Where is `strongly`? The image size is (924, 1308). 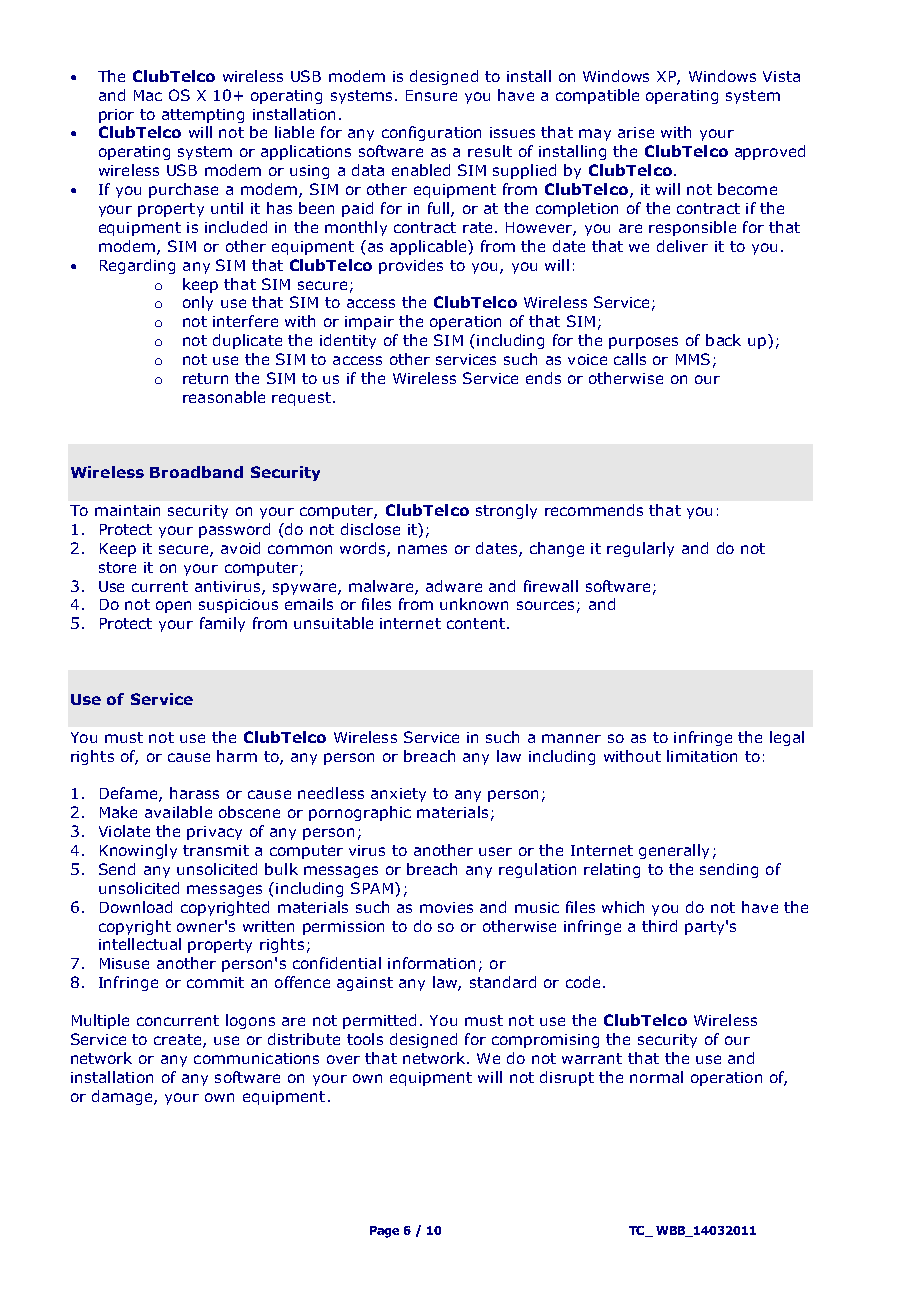 strongly is located at coordinates (506, 511).
